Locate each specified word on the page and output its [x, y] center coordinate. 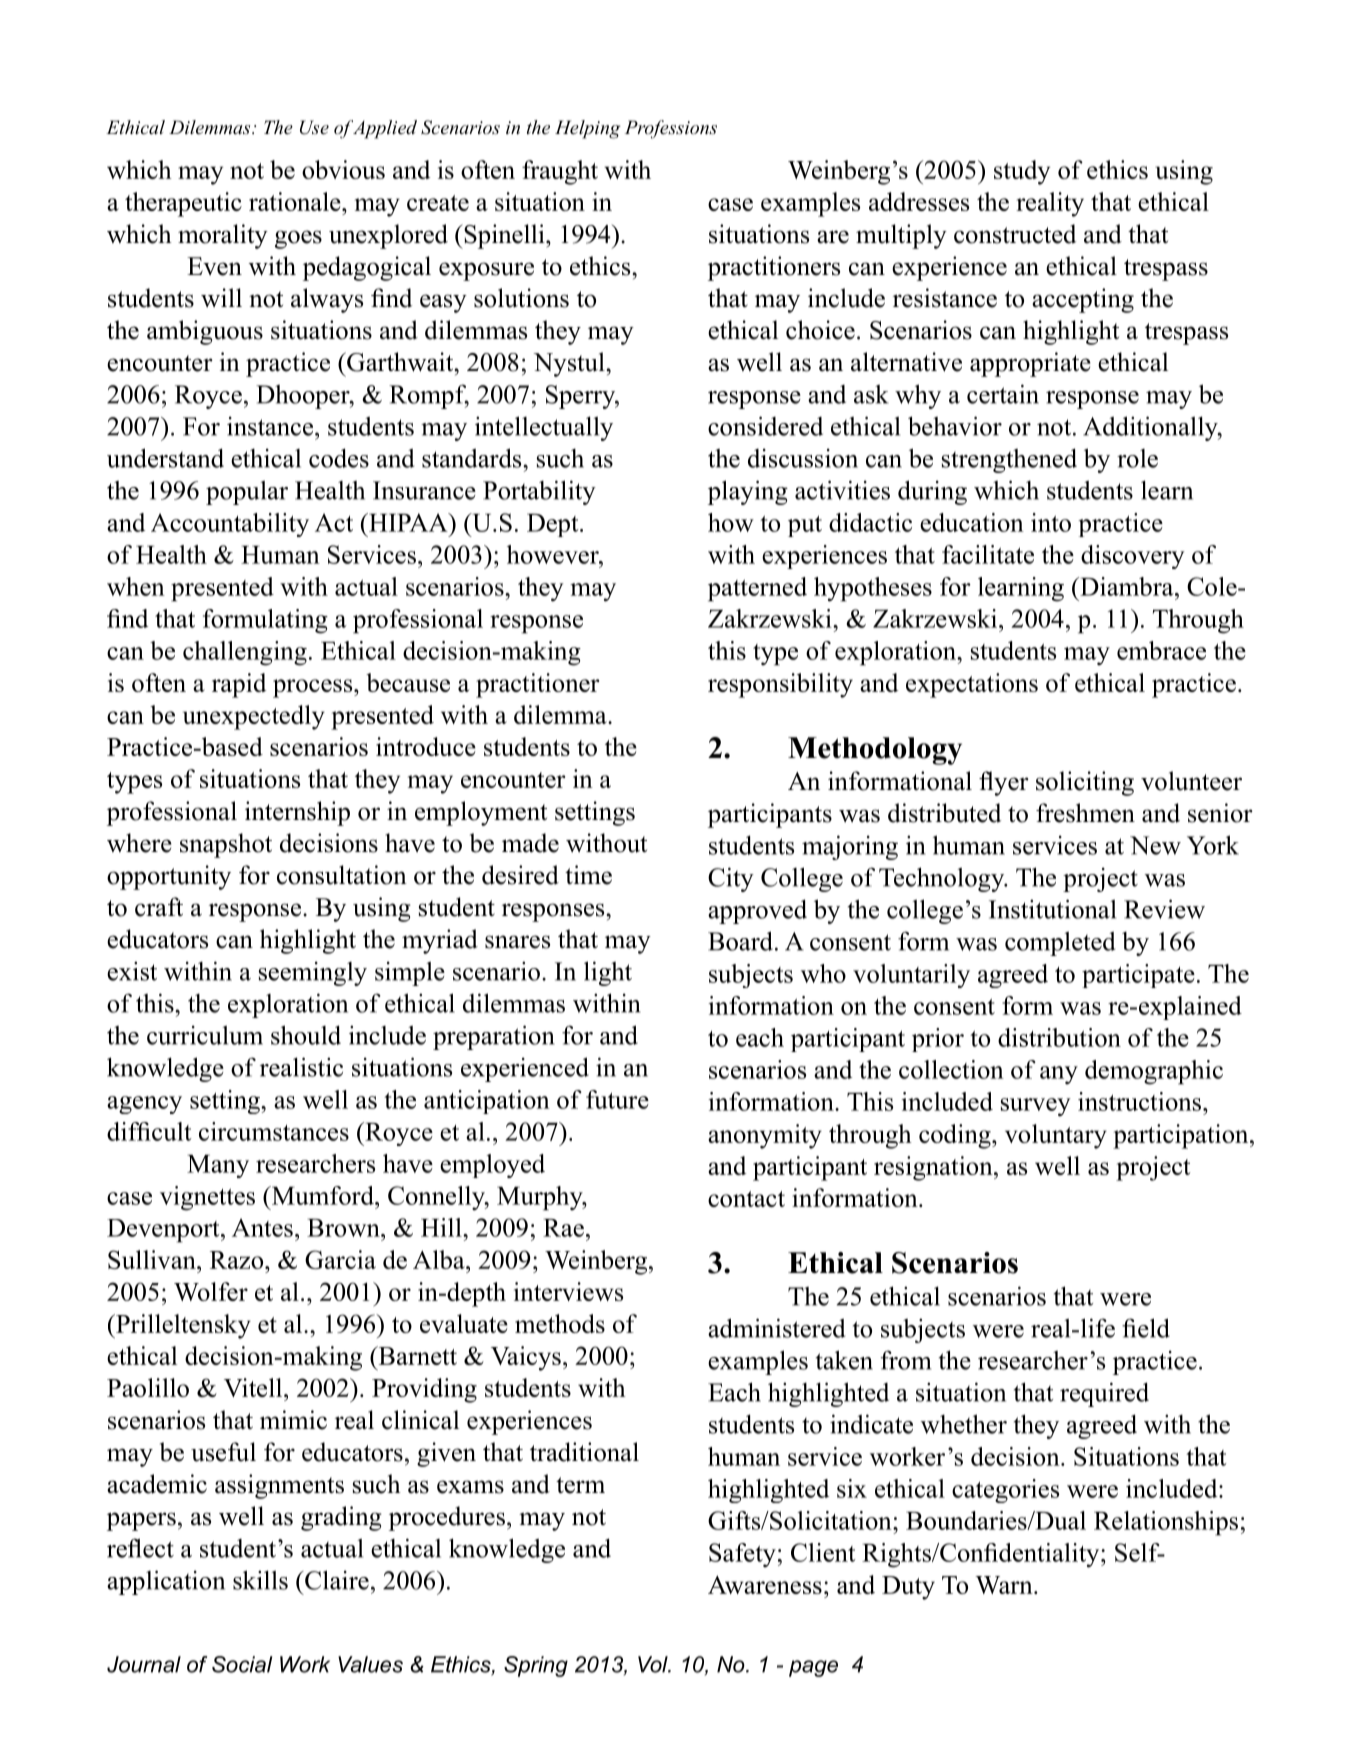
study [1022, 172]
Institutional [1052, 909]
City [731, 879]
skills [260, 1580]
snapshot [226, 845]
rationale [296, 201]
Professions [671, 129]
